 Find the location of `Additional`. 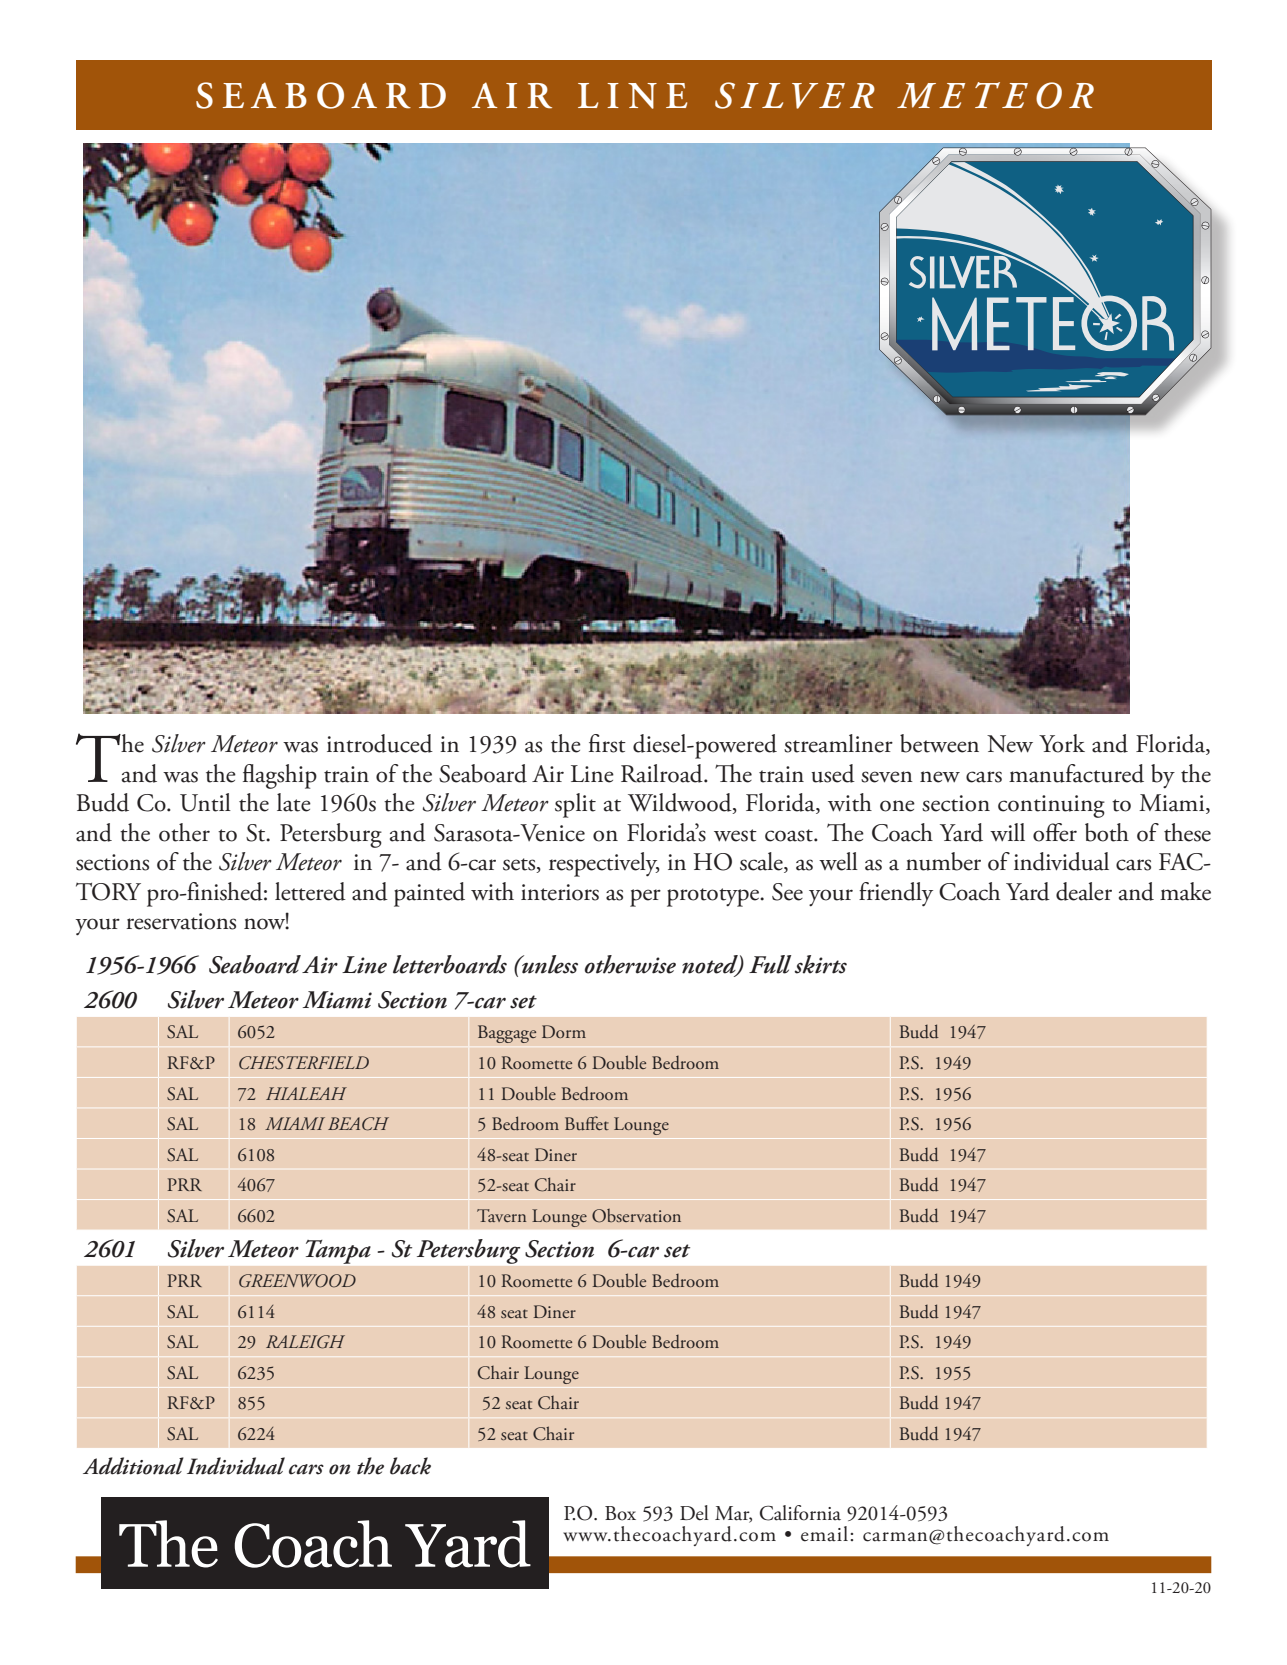

Additional is located at coordinates (133, 1466).
